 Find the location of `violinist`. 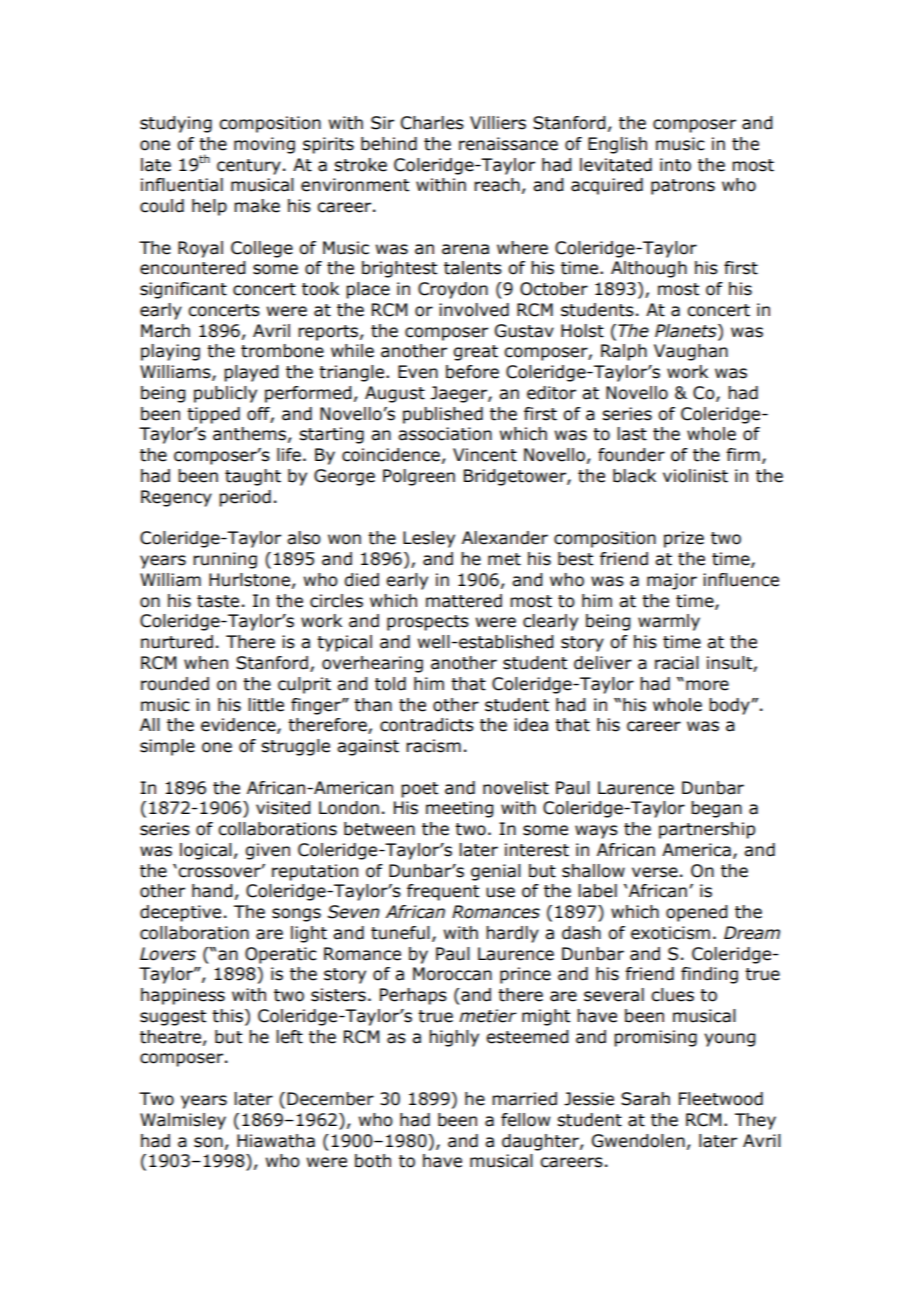

violinist is located at coordinates (695, 476).
